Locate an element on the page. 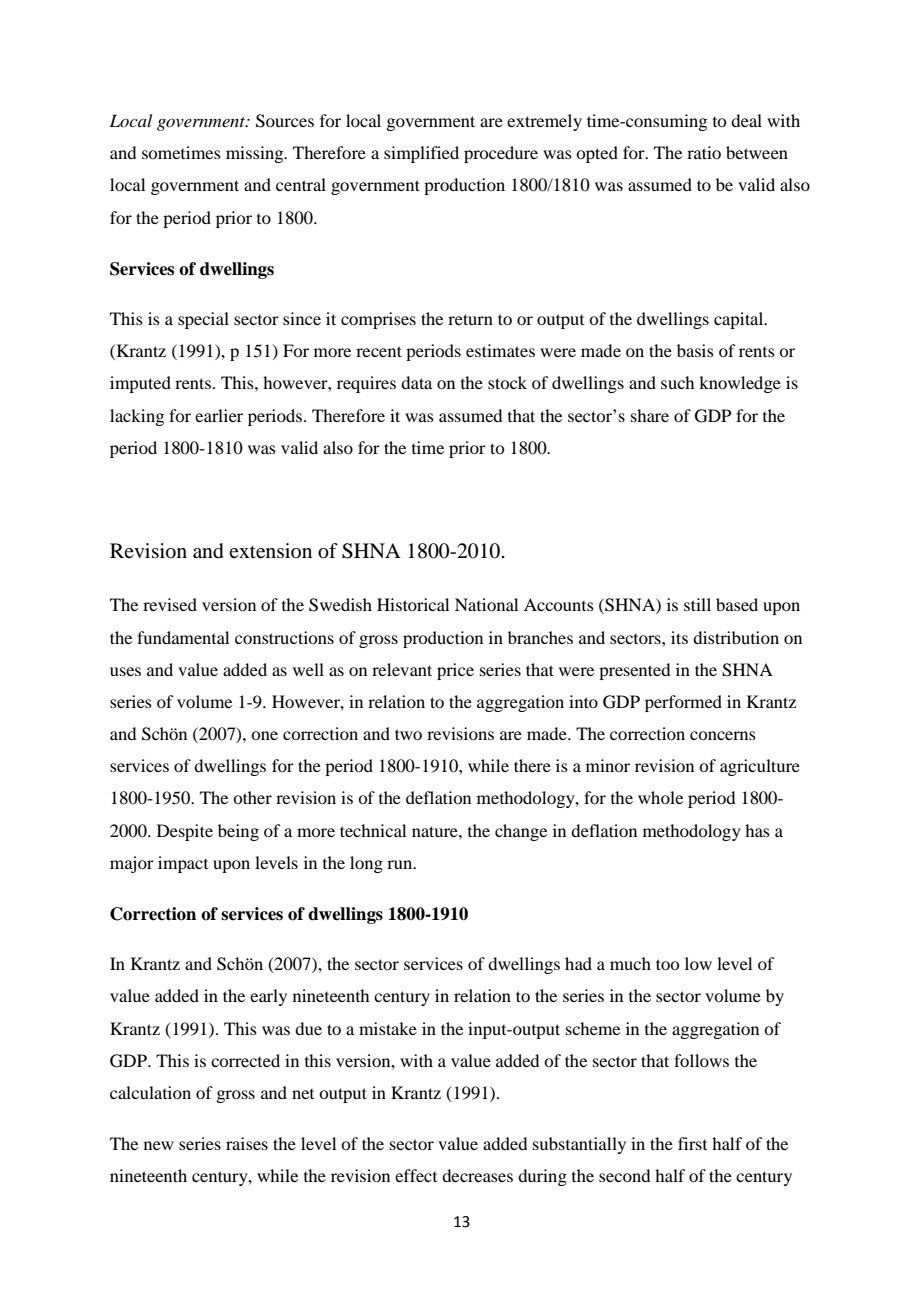  new is located at coordinates (159, 1145).
